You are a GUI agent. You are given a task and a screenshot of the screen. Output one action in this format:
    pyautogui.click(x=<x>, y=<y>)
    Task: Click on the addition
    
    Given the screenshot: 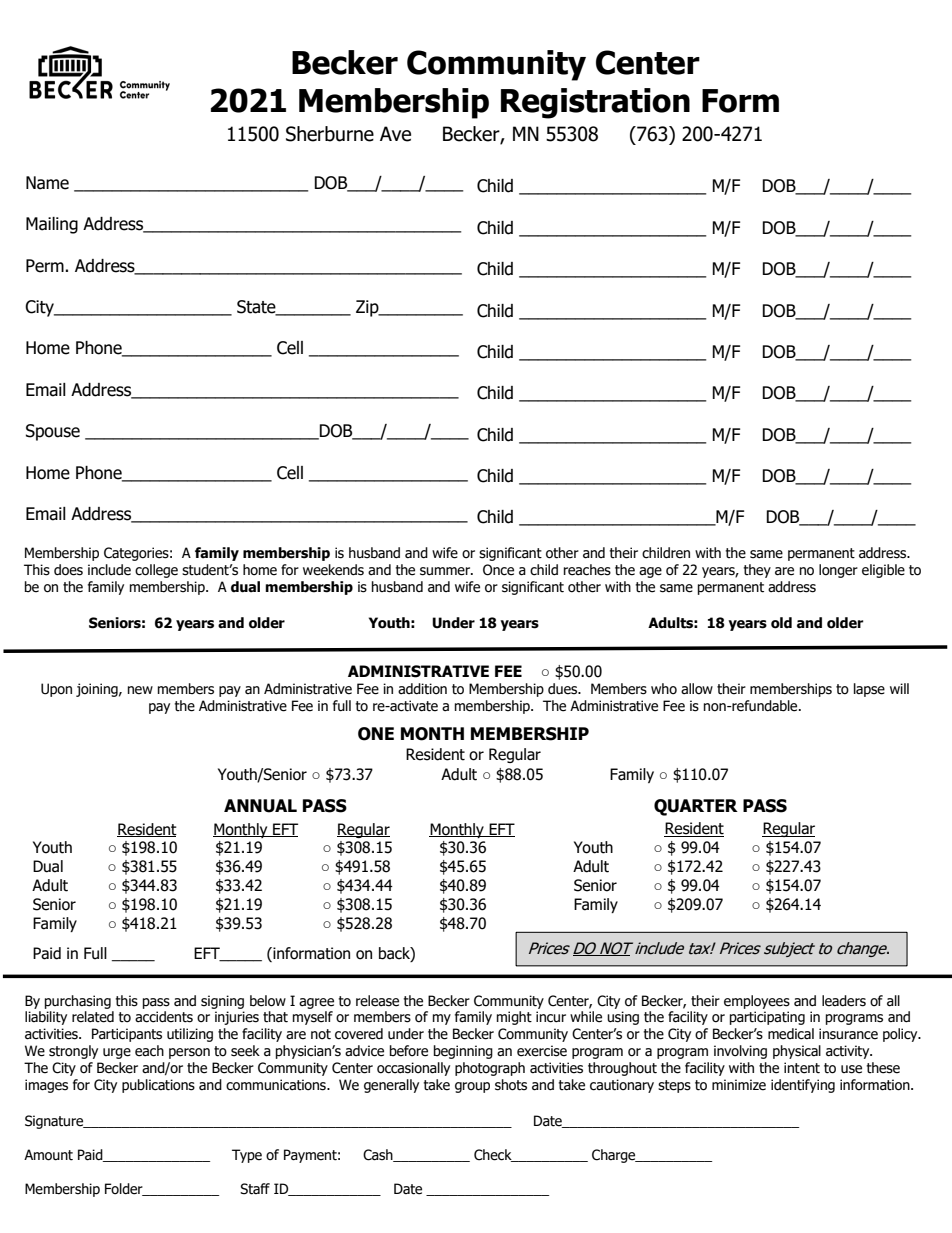 What is the action you would take?
    pyautogui.click(x=422, y=689)
